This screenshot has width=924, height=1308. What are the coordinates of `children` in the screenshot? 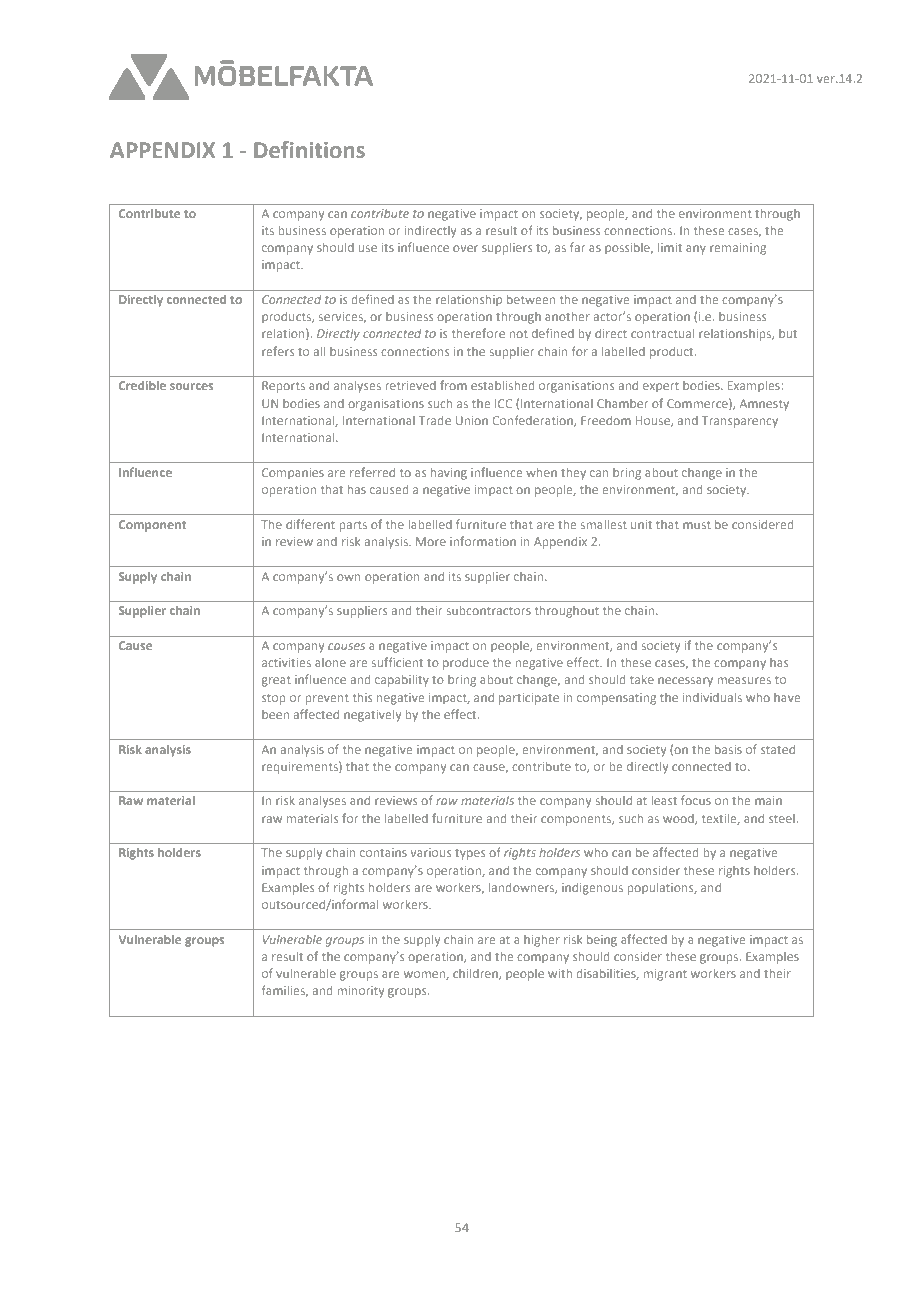 It's located at (476, 974).
